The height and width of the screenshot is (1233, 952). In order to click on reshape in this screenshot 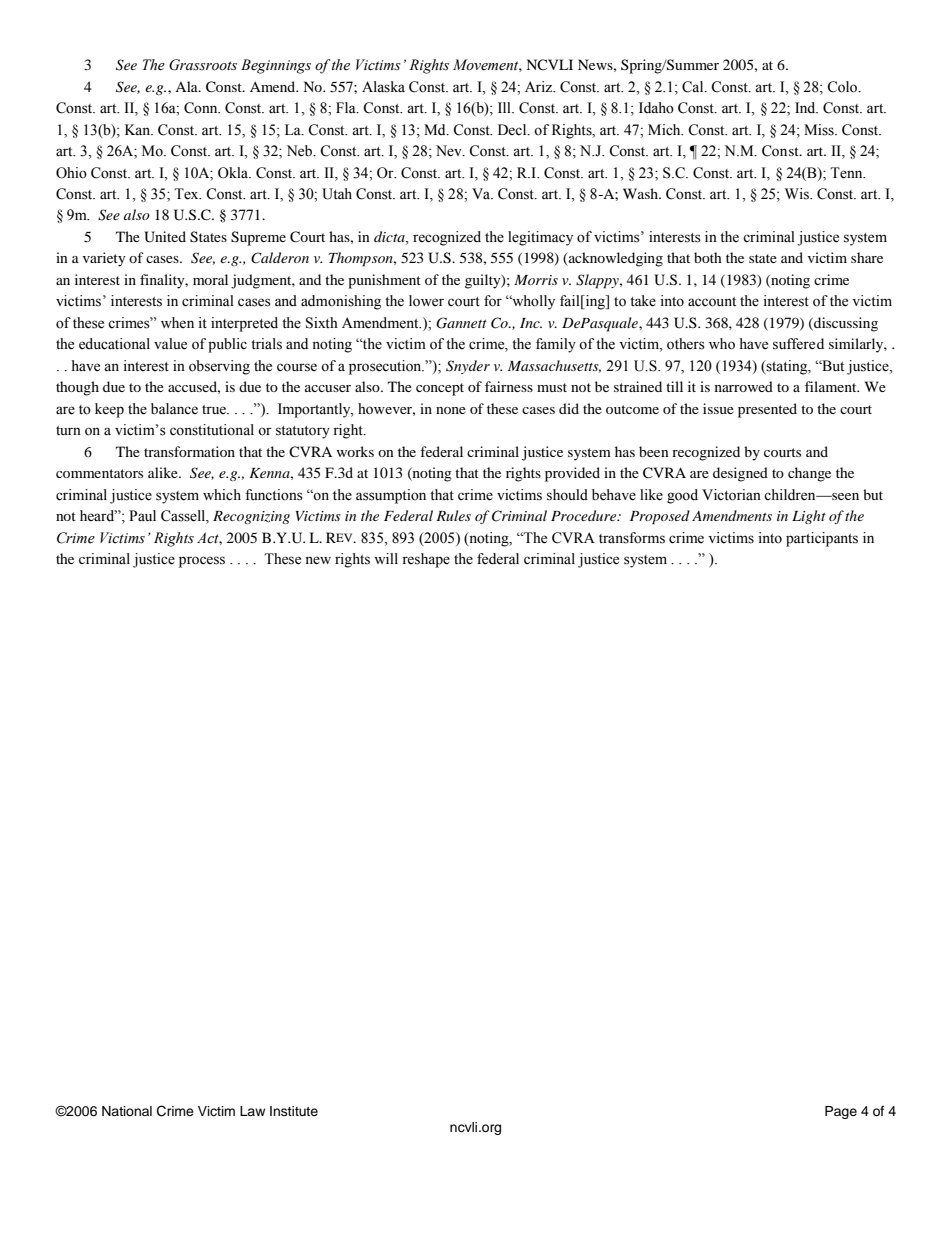, I will do `click(426, 560)`.
